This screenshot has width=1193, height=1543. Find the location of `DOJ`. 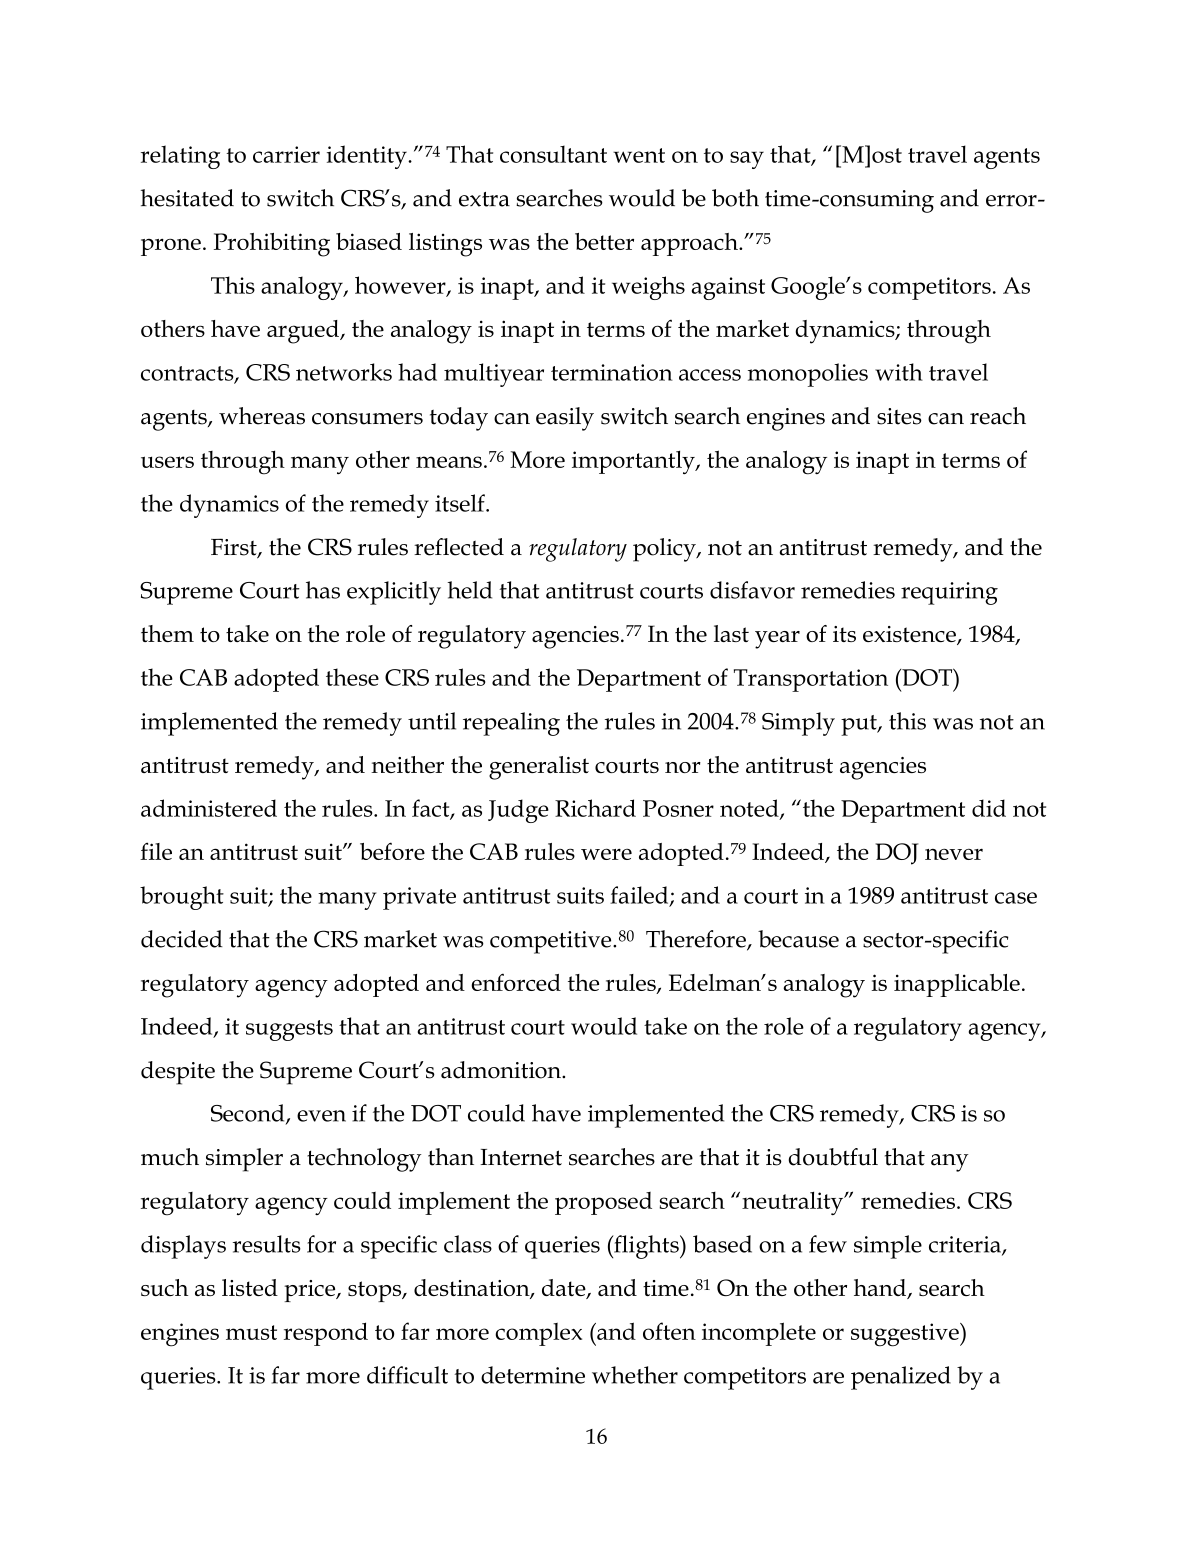

DOJ is located at coordinates (897, 854).
